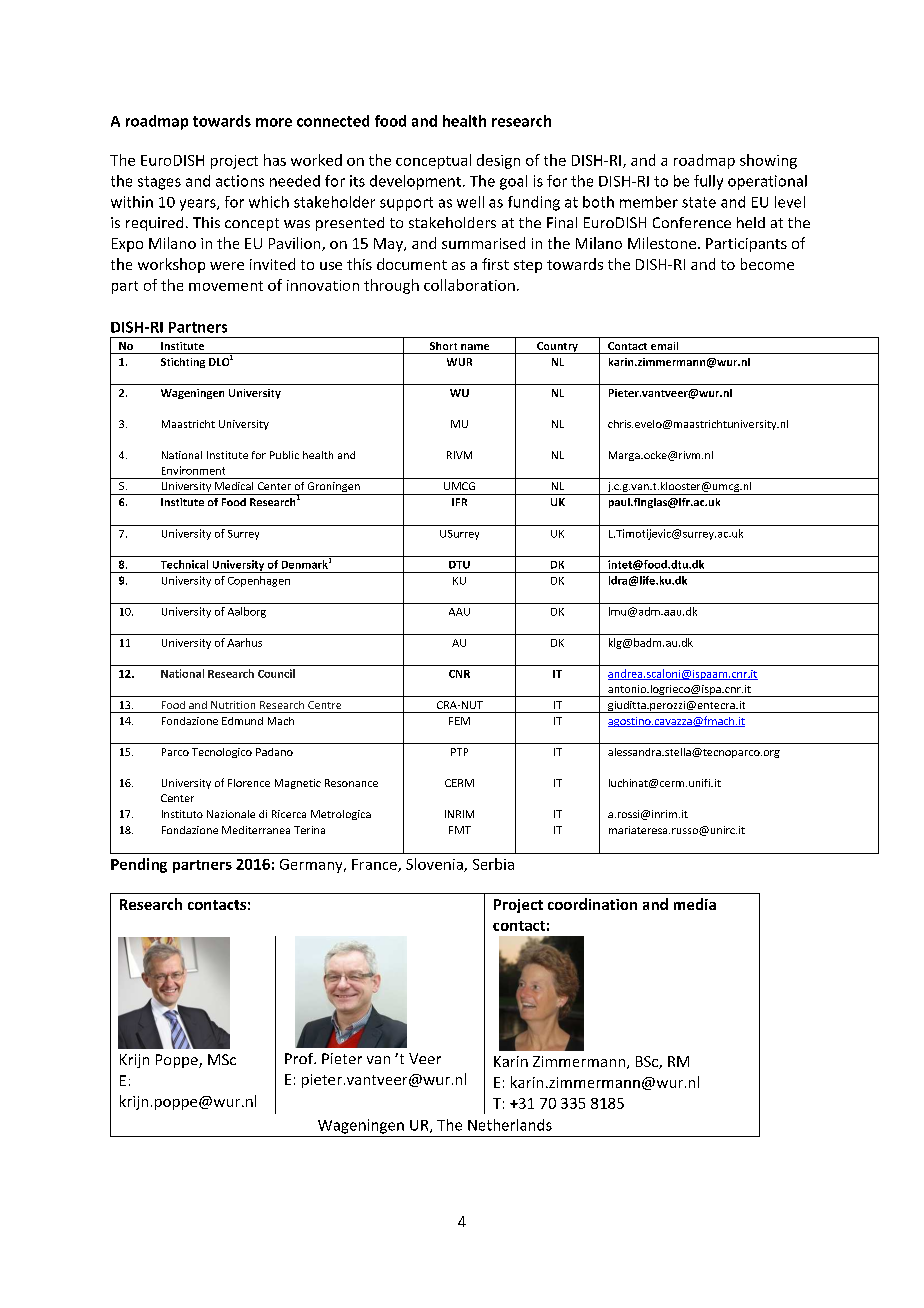 The height and width of the page is (1308, 924). What do you see at coordinates (708, 182) in the page?
I see `fully` at bounding box center [708, 182].
